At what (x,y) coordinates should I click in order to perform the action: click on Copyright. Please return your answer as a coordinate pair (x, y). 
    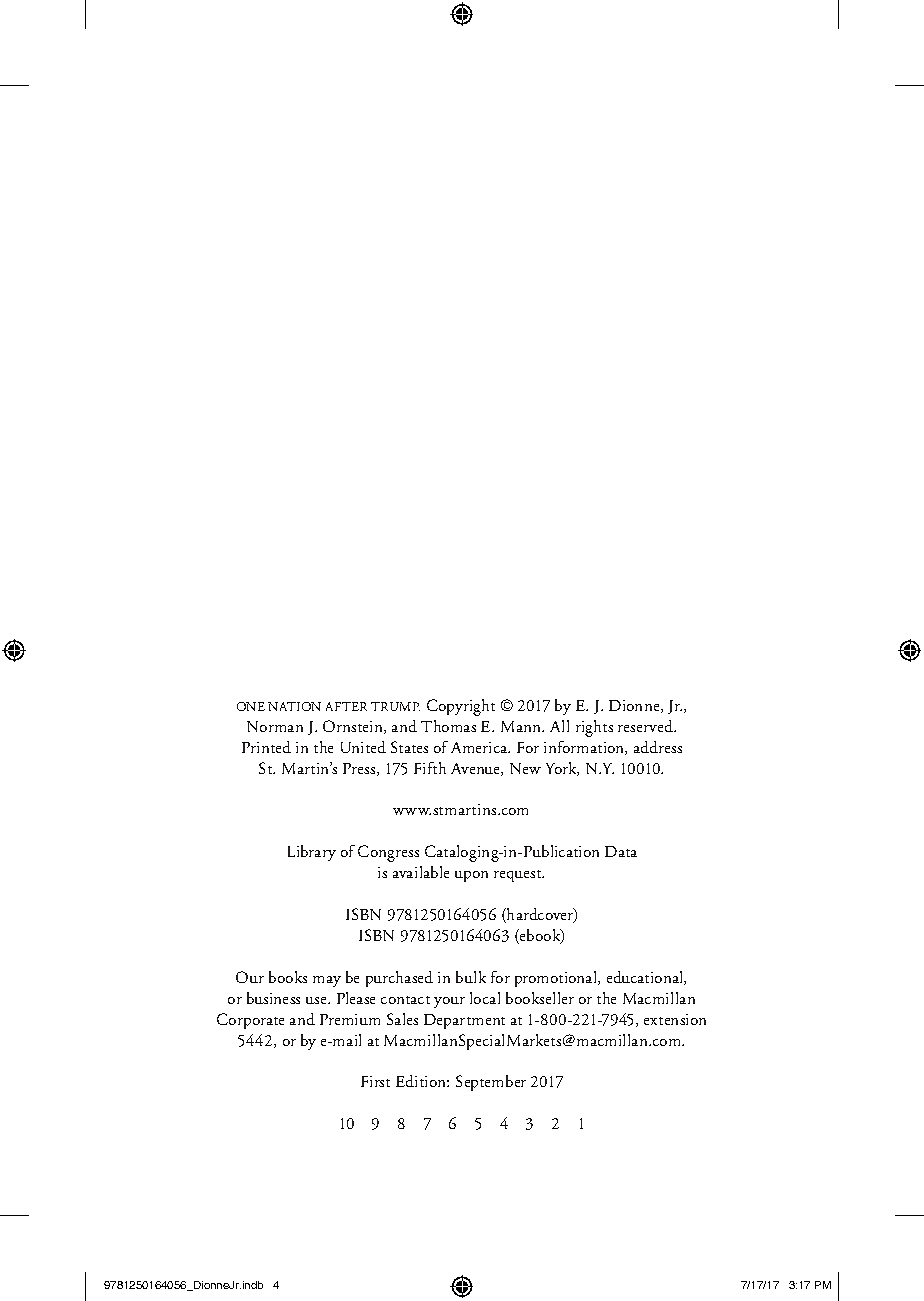
    Looking at the image, I should click on (461, 707).
